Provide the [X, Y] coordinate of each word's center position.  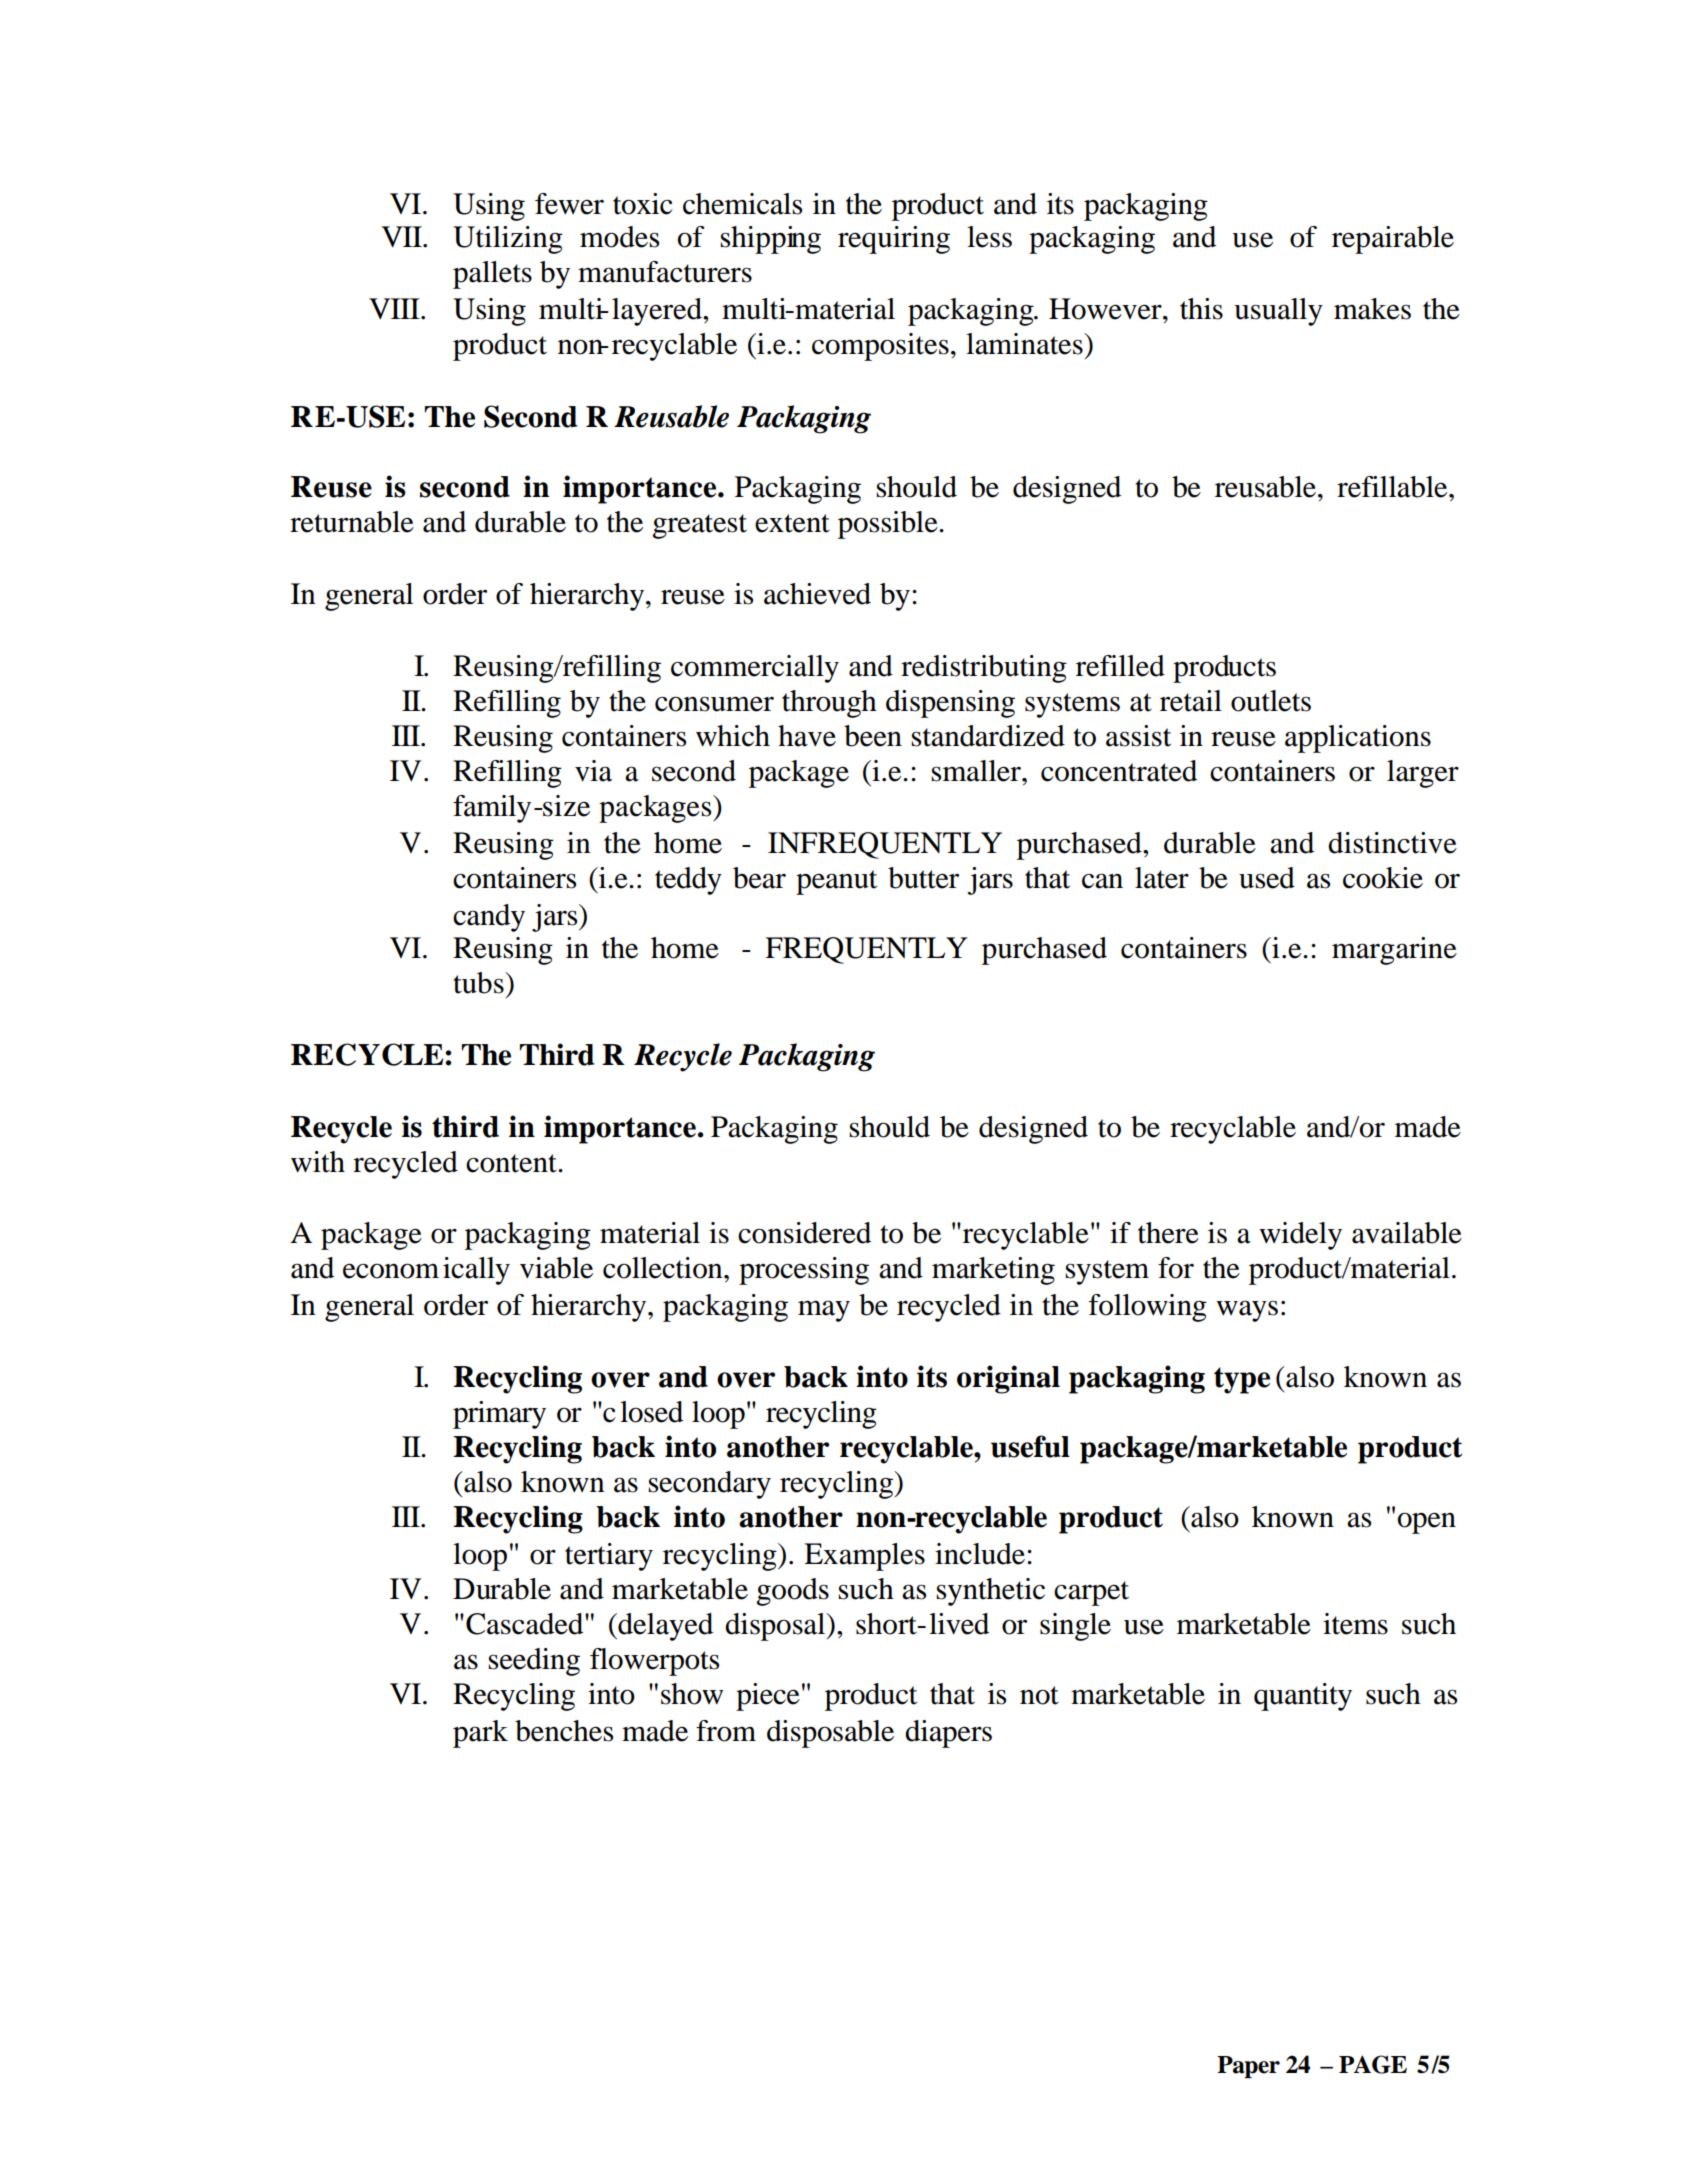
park [480, 1734]
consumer [714, 704]
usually [1278, 312]
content [512, 1163]
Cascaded [526, 1624]
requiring [894, 240]
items [1355, 1624]
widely [1300, 1236]
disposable [830, 1734]
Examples [864, 1557]
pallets [492, 275]
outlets [1271, 701]
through [829, 704]
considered [804, 1233]
